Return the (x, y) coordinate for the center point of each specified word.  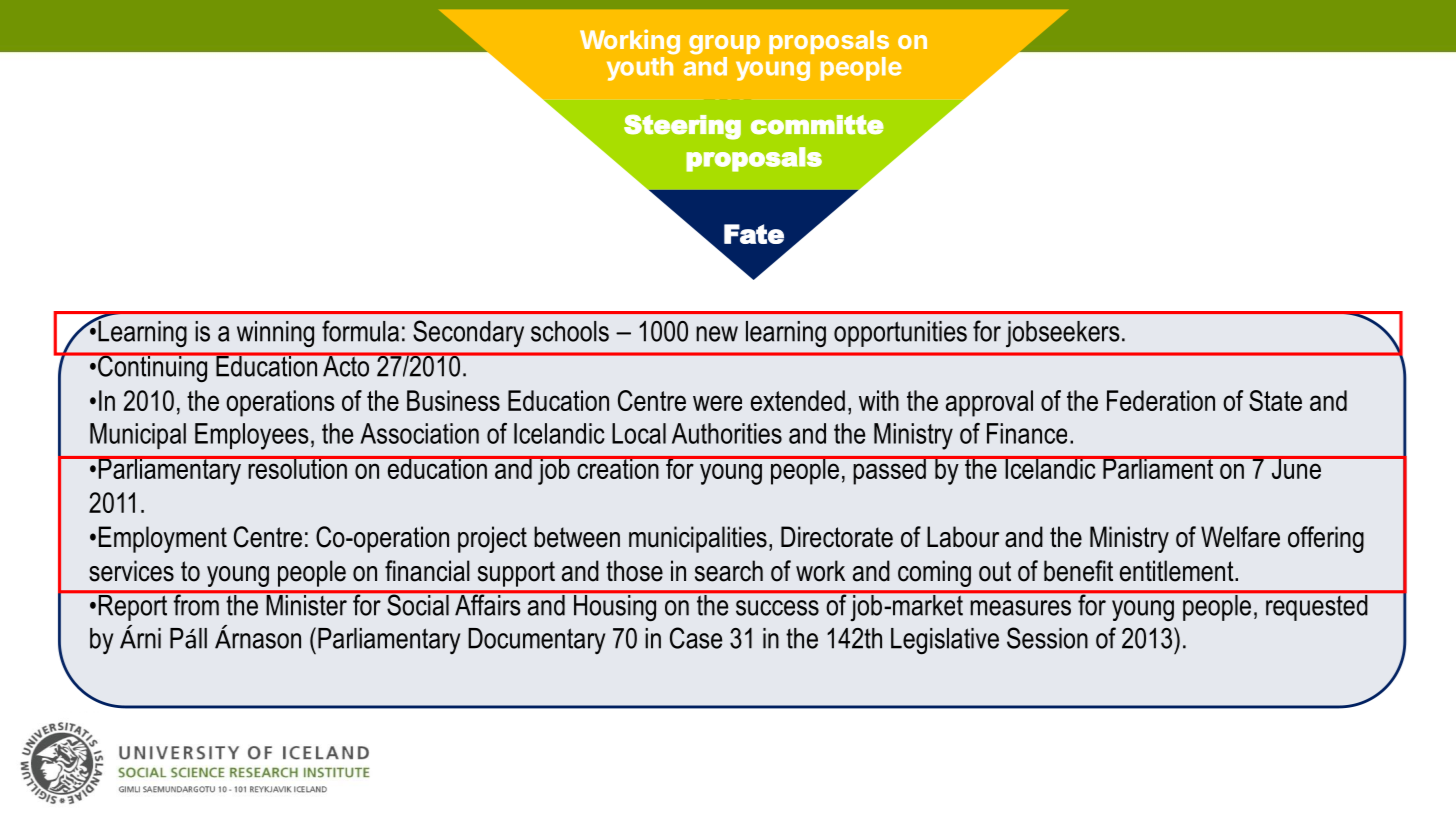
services (131, 571)
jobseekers (1063, 334)
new (717, 334)
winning (275, 334)
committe (817, 125)
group (724, 45)
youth (640, 69)
